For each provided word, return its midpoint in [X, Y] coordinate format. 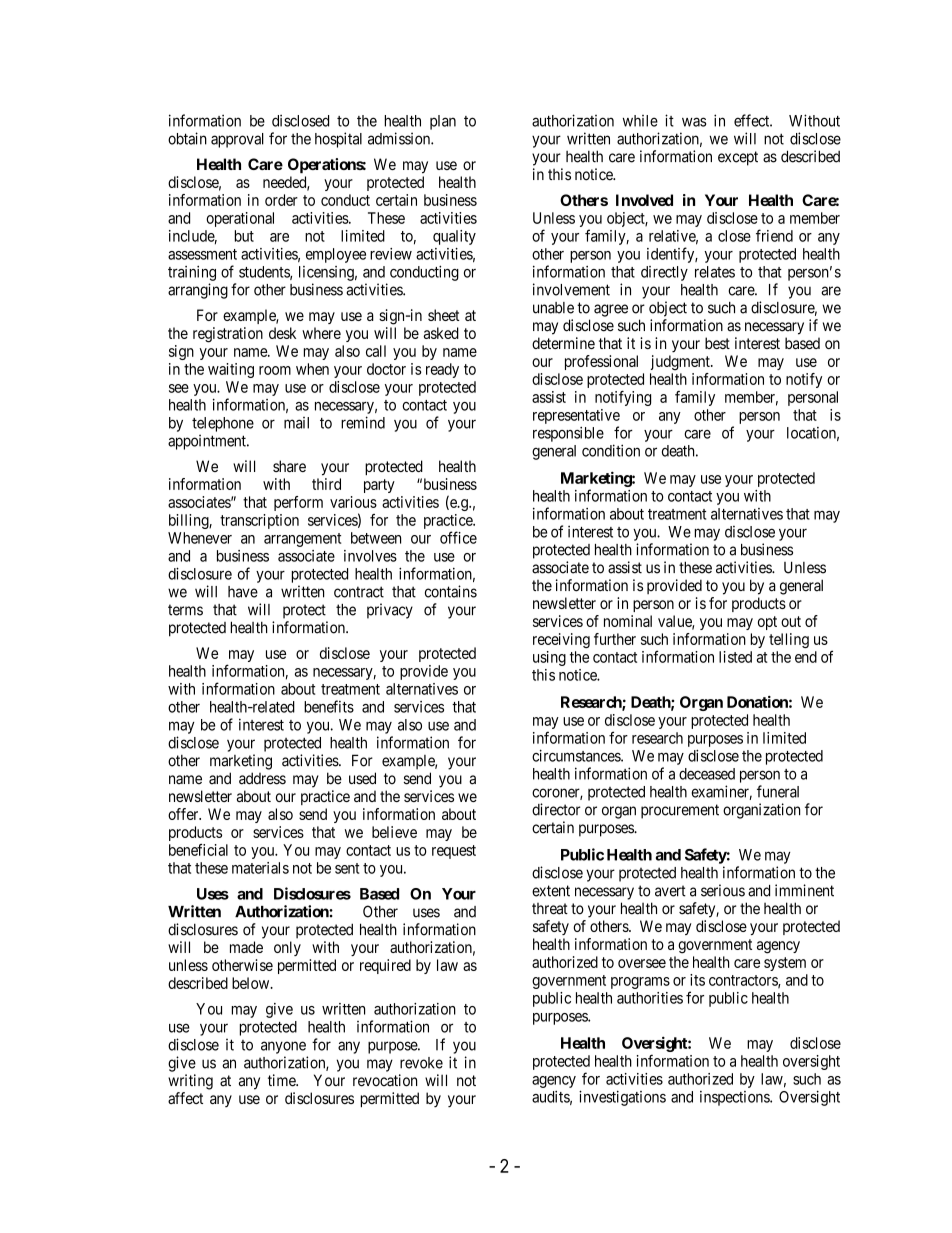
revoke [421, 1063]
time [282, 1080]
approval [237, 140]
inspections [735, 1098]
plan [443, 122]
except [738, 158]
